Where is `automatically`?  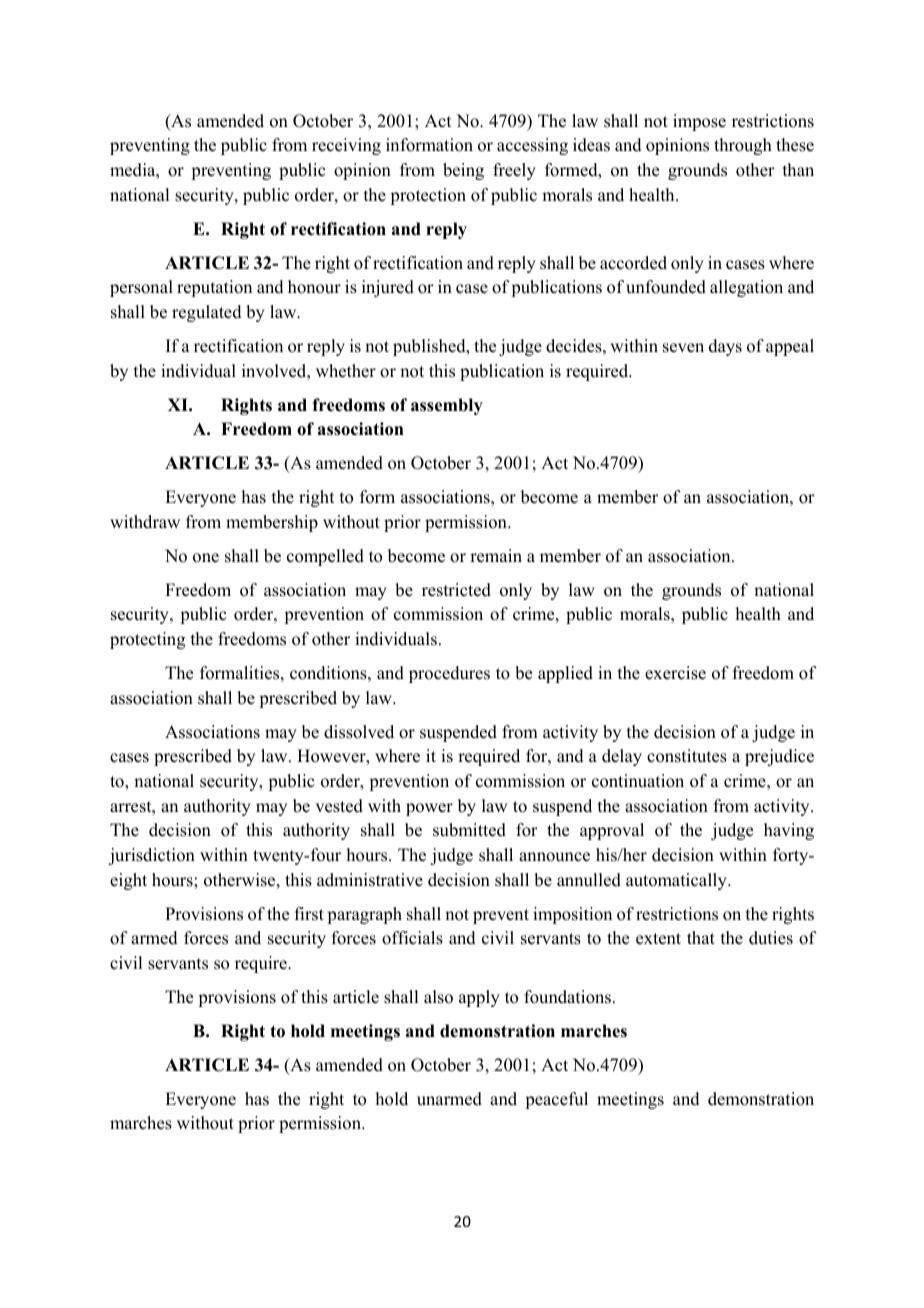
automatically is located at coordinates (677, 881).
